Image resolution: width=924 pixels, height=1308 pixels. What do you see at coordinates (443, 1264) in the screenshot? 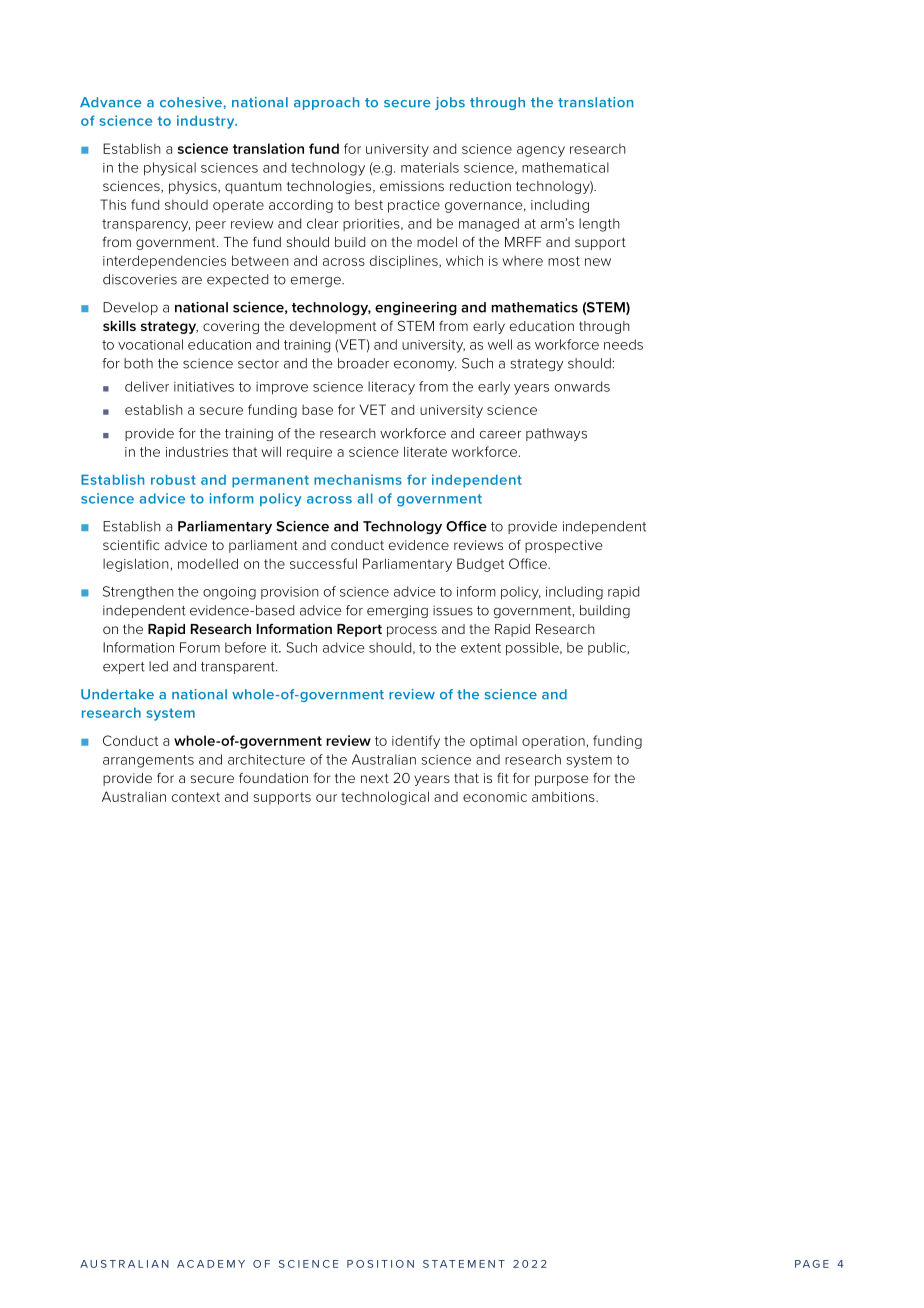
I see `tat` at bounding box center [443, 1264].
